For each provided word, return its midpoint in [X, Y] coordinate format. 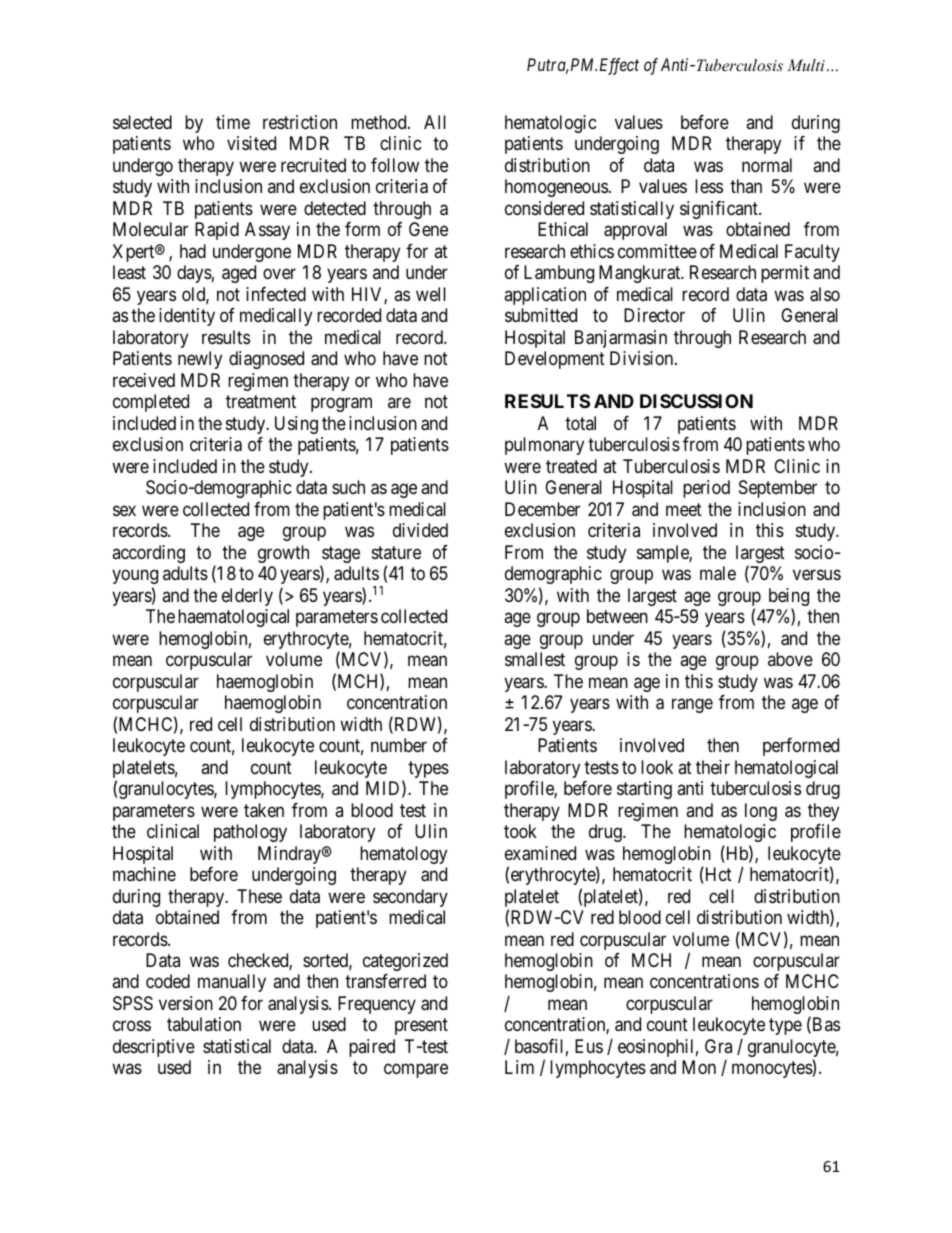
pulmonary [544, 446]
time [233, 122]
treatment [261, 402]
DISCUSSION [696, 401]
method [380, 122]
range [692, 706]
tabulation [204, 1024]
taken [264, 810]
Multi [806, 65]
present [421, 1027]
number [399, 745]
